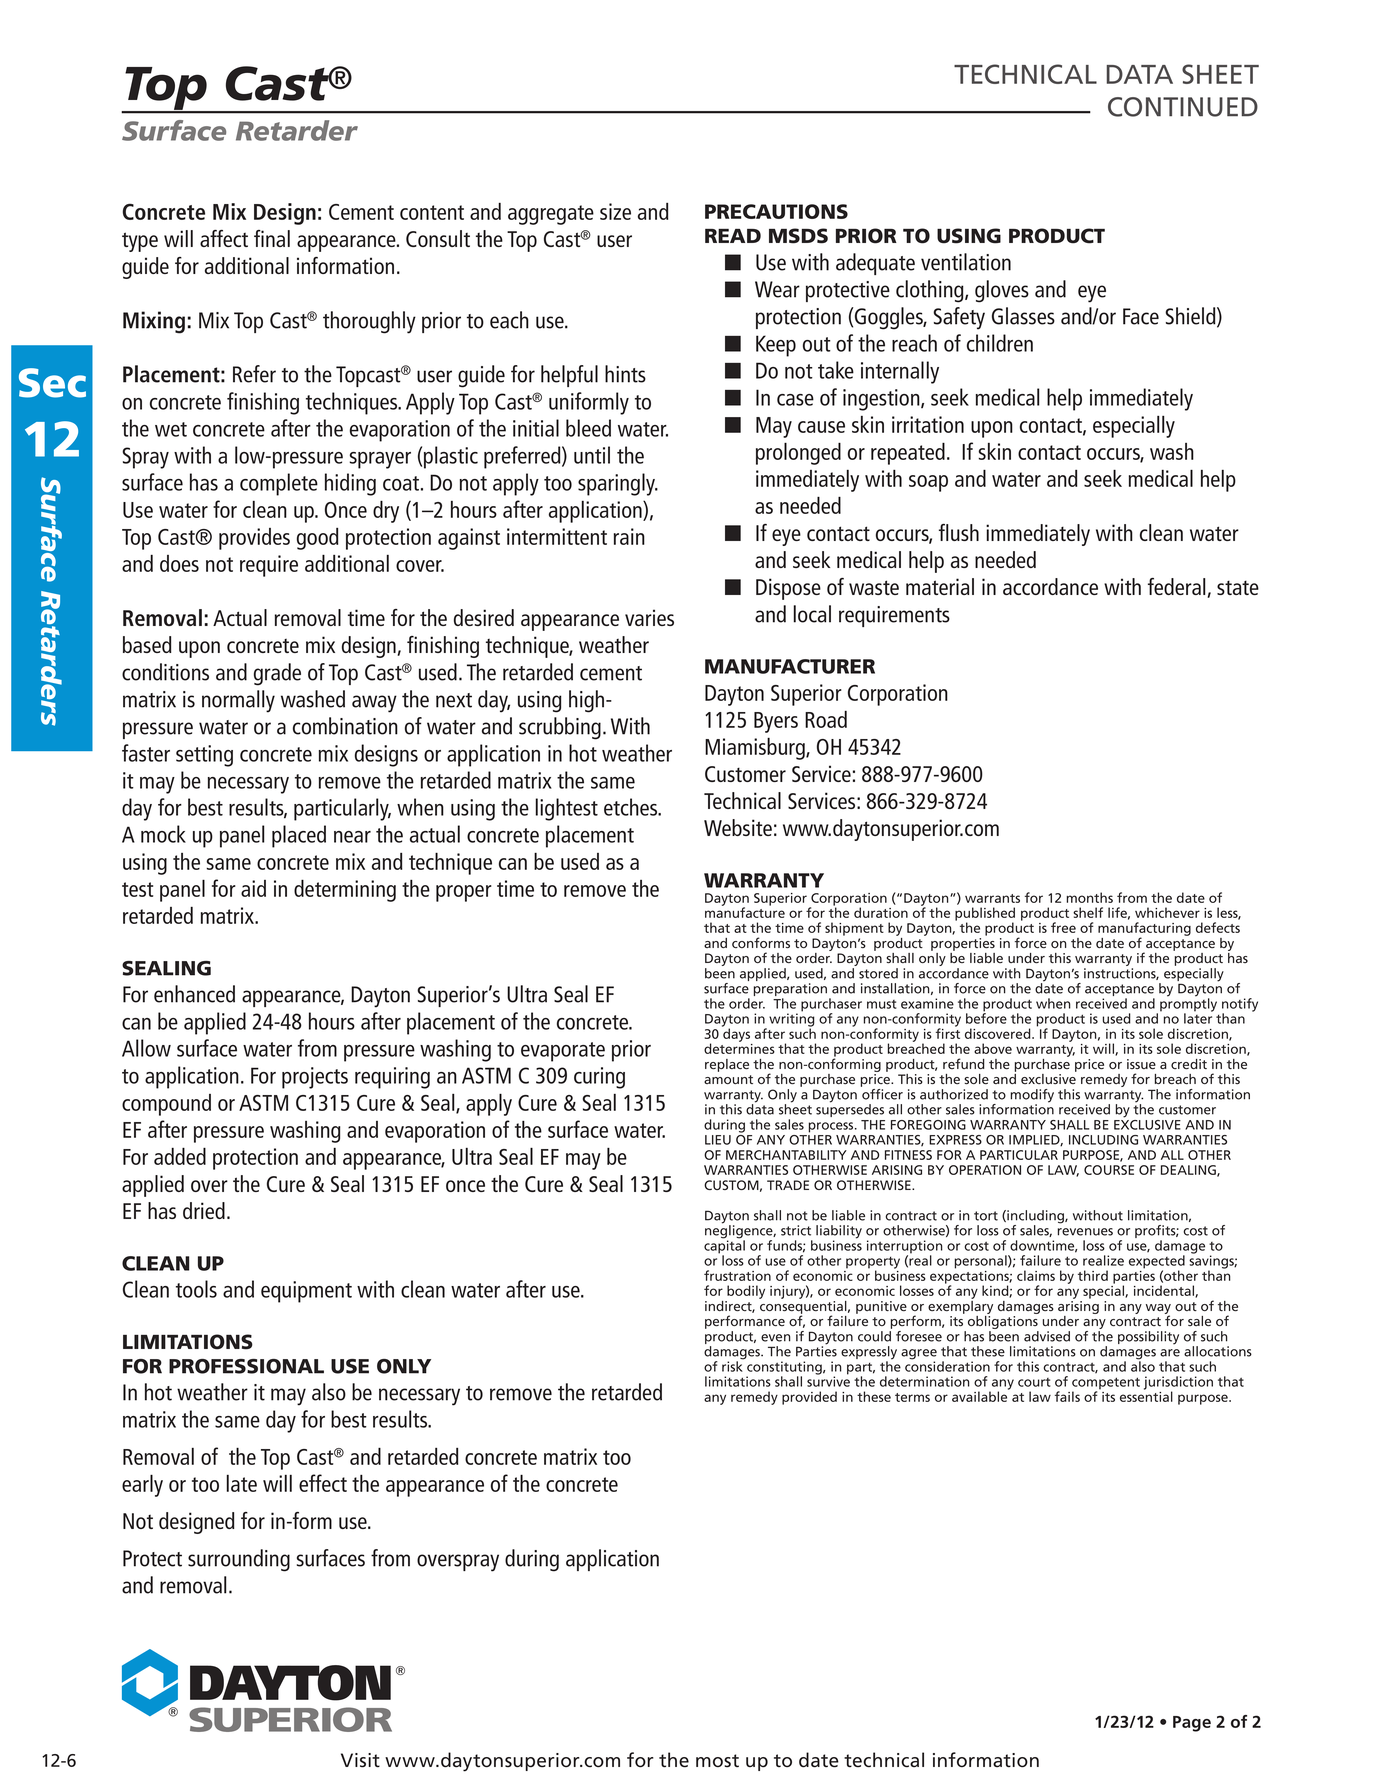 The width and height of the screenshot is (1381, 1787). What do you see at coordinates (1192, 1724) in the screenshot?
I see `Page` at bounding box center [1192, 1724].
